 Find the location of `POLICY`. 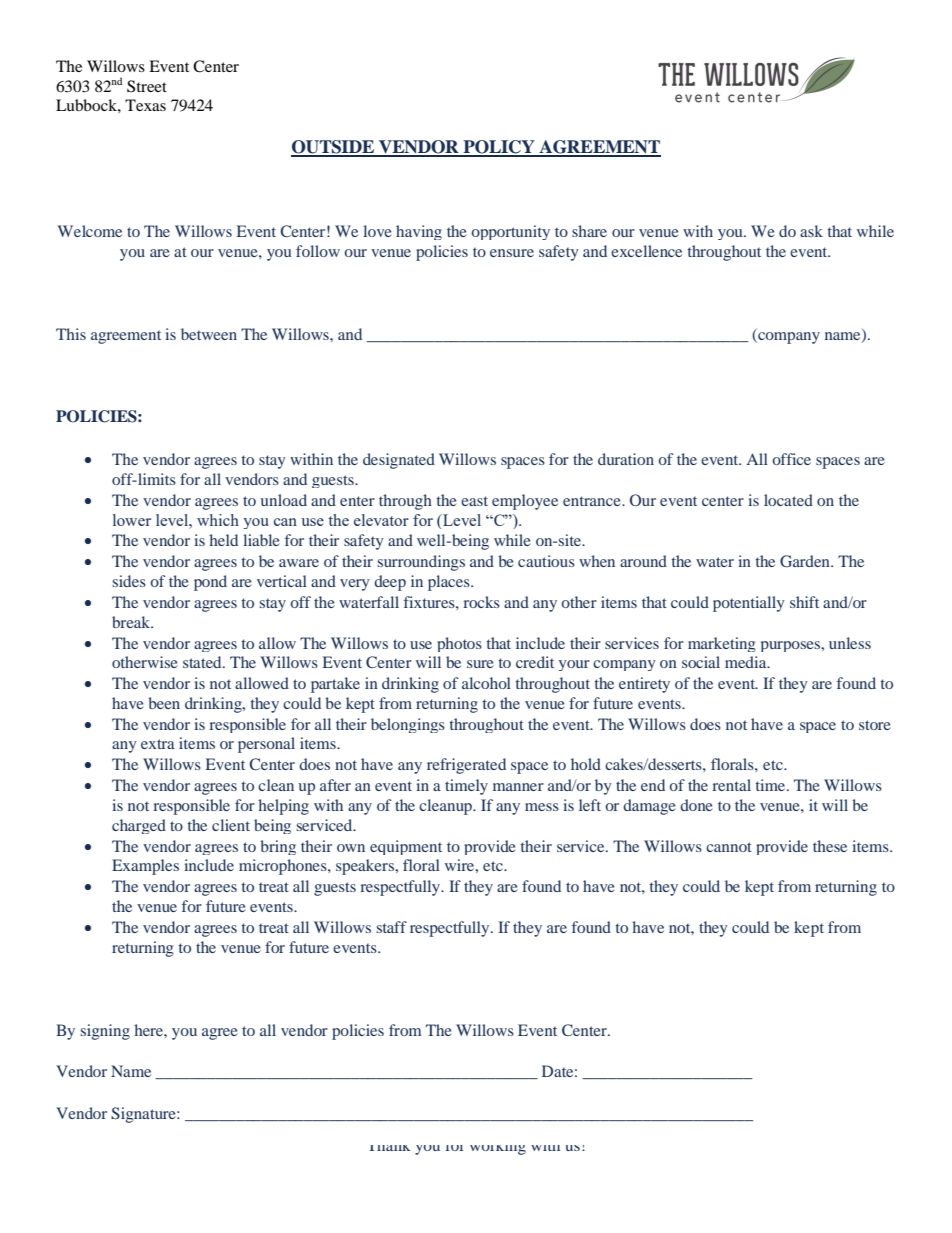

POLICY is located at coordinates (499, 148).
